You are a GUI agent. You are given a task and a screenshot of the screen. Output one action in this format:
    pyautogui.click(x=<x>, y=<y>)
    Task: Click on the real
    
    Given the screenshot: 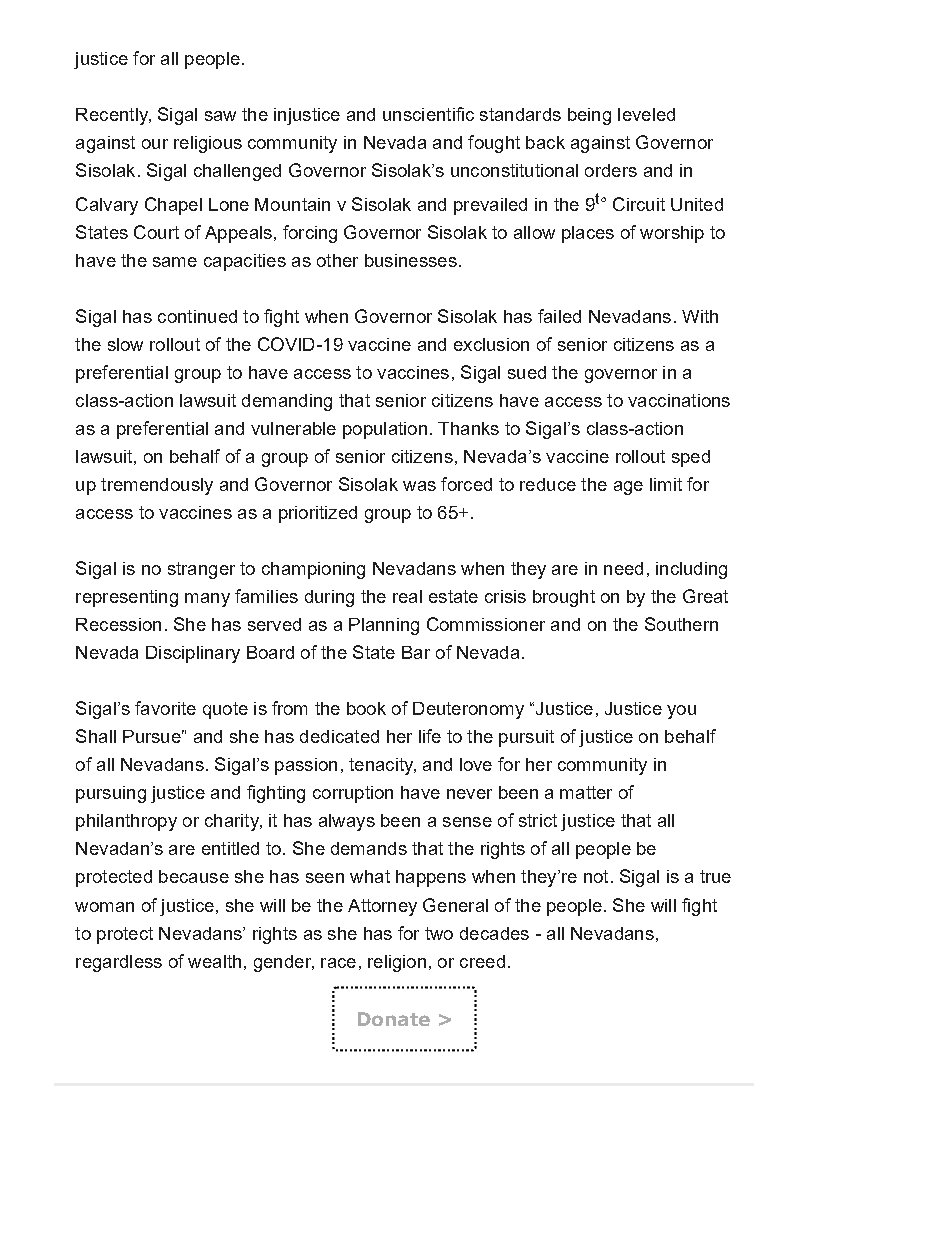 What is the action you would take?
    pyautogui.click(x=407, y=596)
